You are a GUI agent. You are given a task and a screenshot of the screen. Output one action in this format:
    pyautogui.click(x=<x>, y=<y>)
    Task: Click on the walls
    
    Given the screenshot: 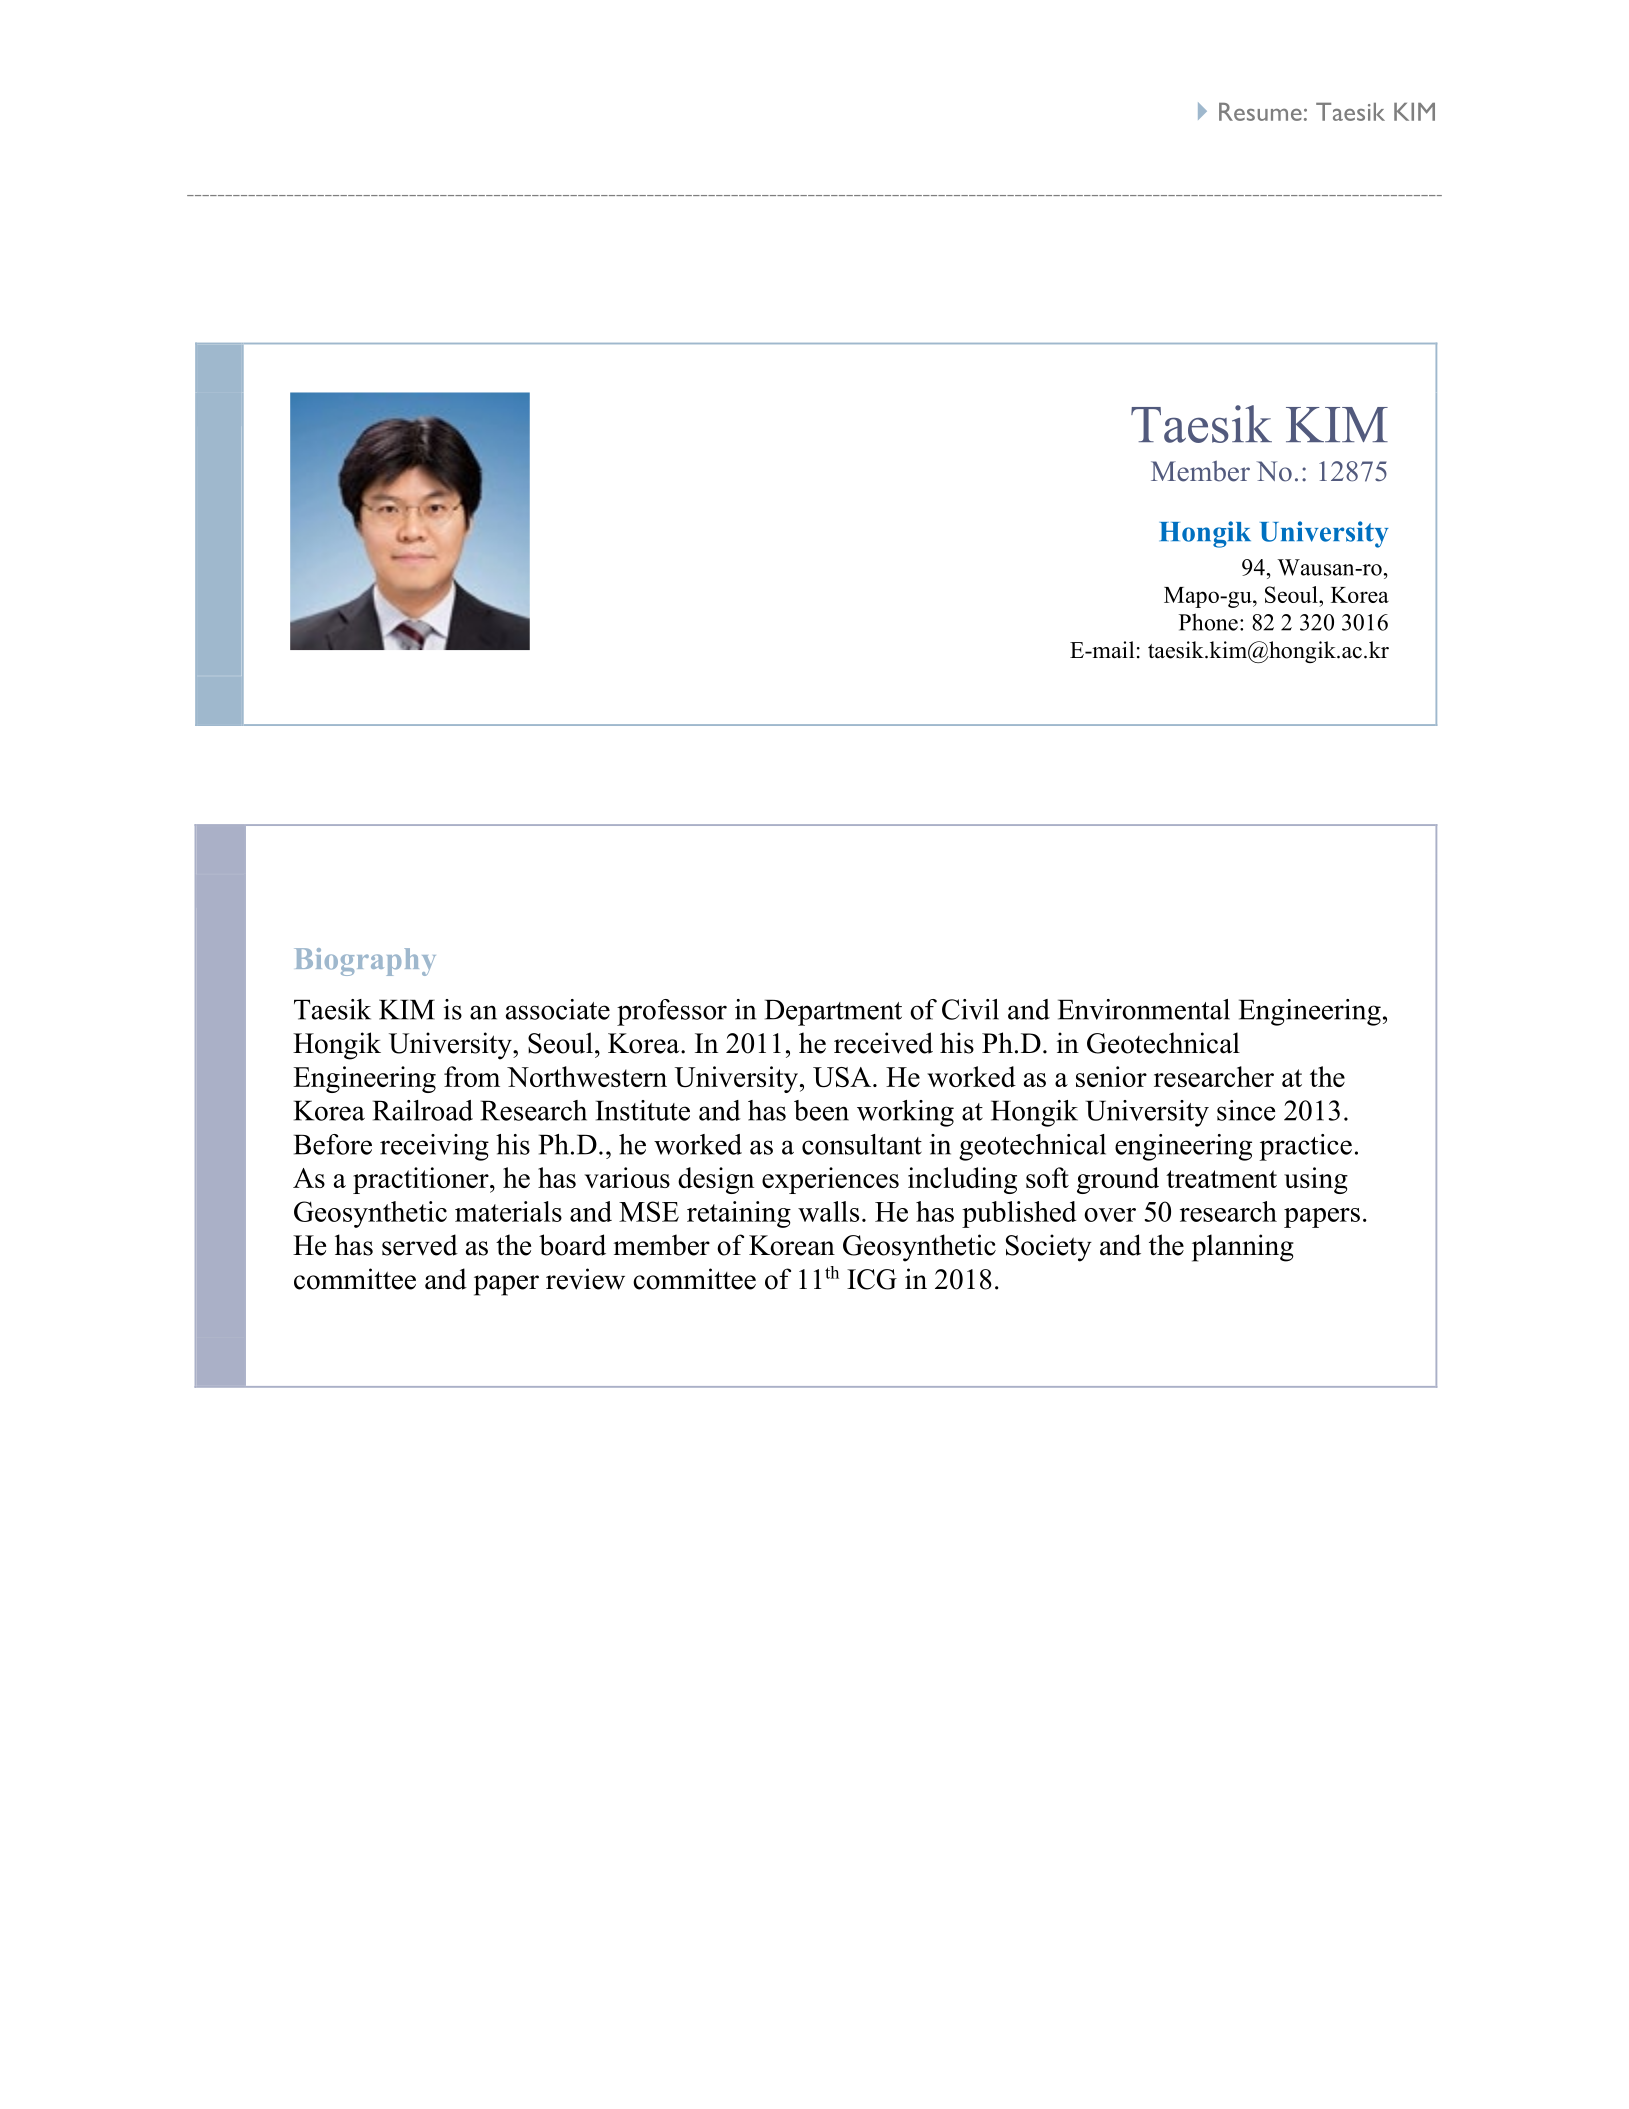 What is the action you would take?
    pyautogui.click(x=828, y=1211)
